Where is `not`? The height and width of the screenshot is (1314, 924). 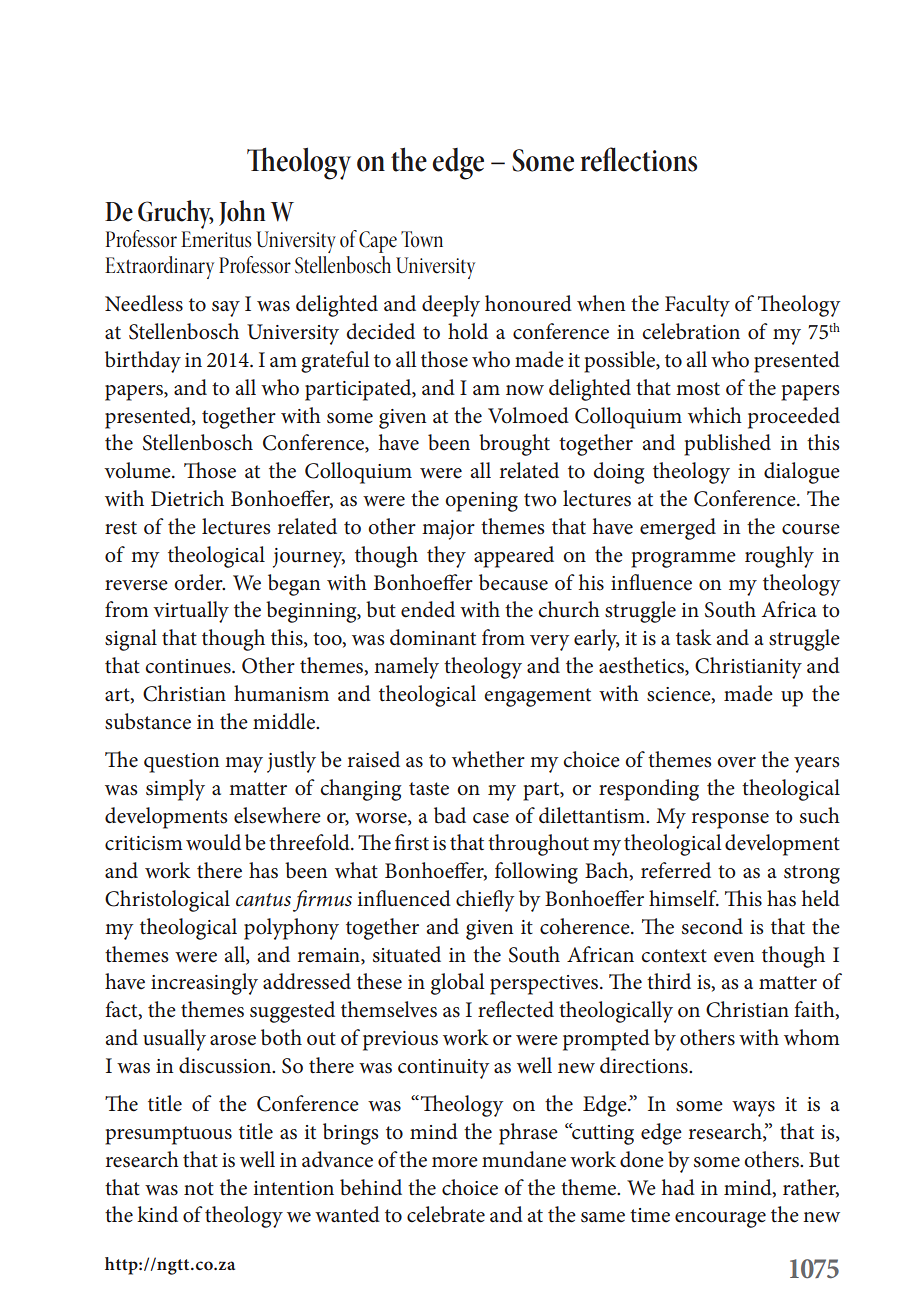
not is located at coordinates (199, 1189).
